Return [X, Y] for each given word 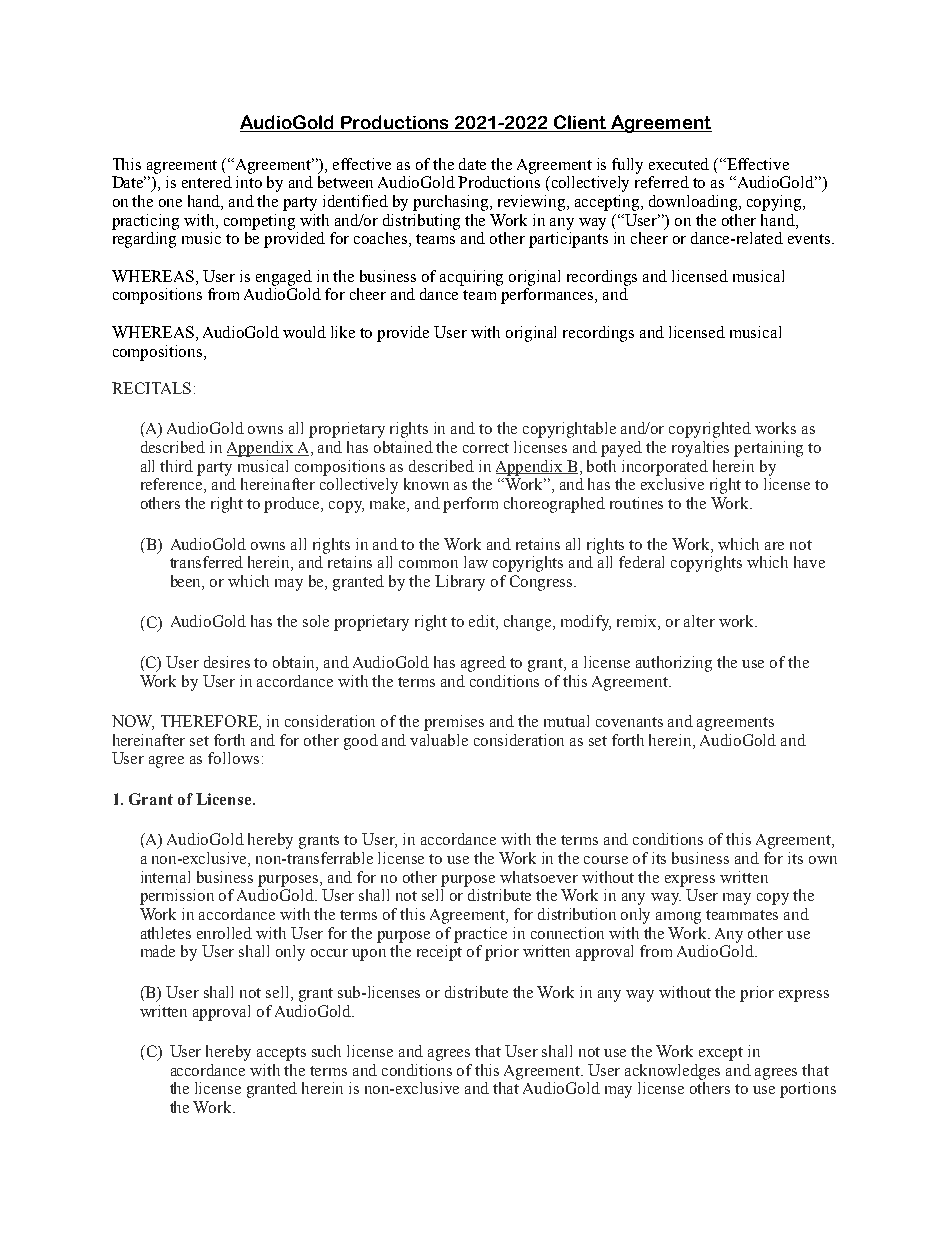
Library [460, 583]
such [326, 1051]
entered [207, 182]
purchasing [452, 203]
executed [679, 164]
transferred [206, 562]
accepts [281, 1054]
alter [699, 621]
